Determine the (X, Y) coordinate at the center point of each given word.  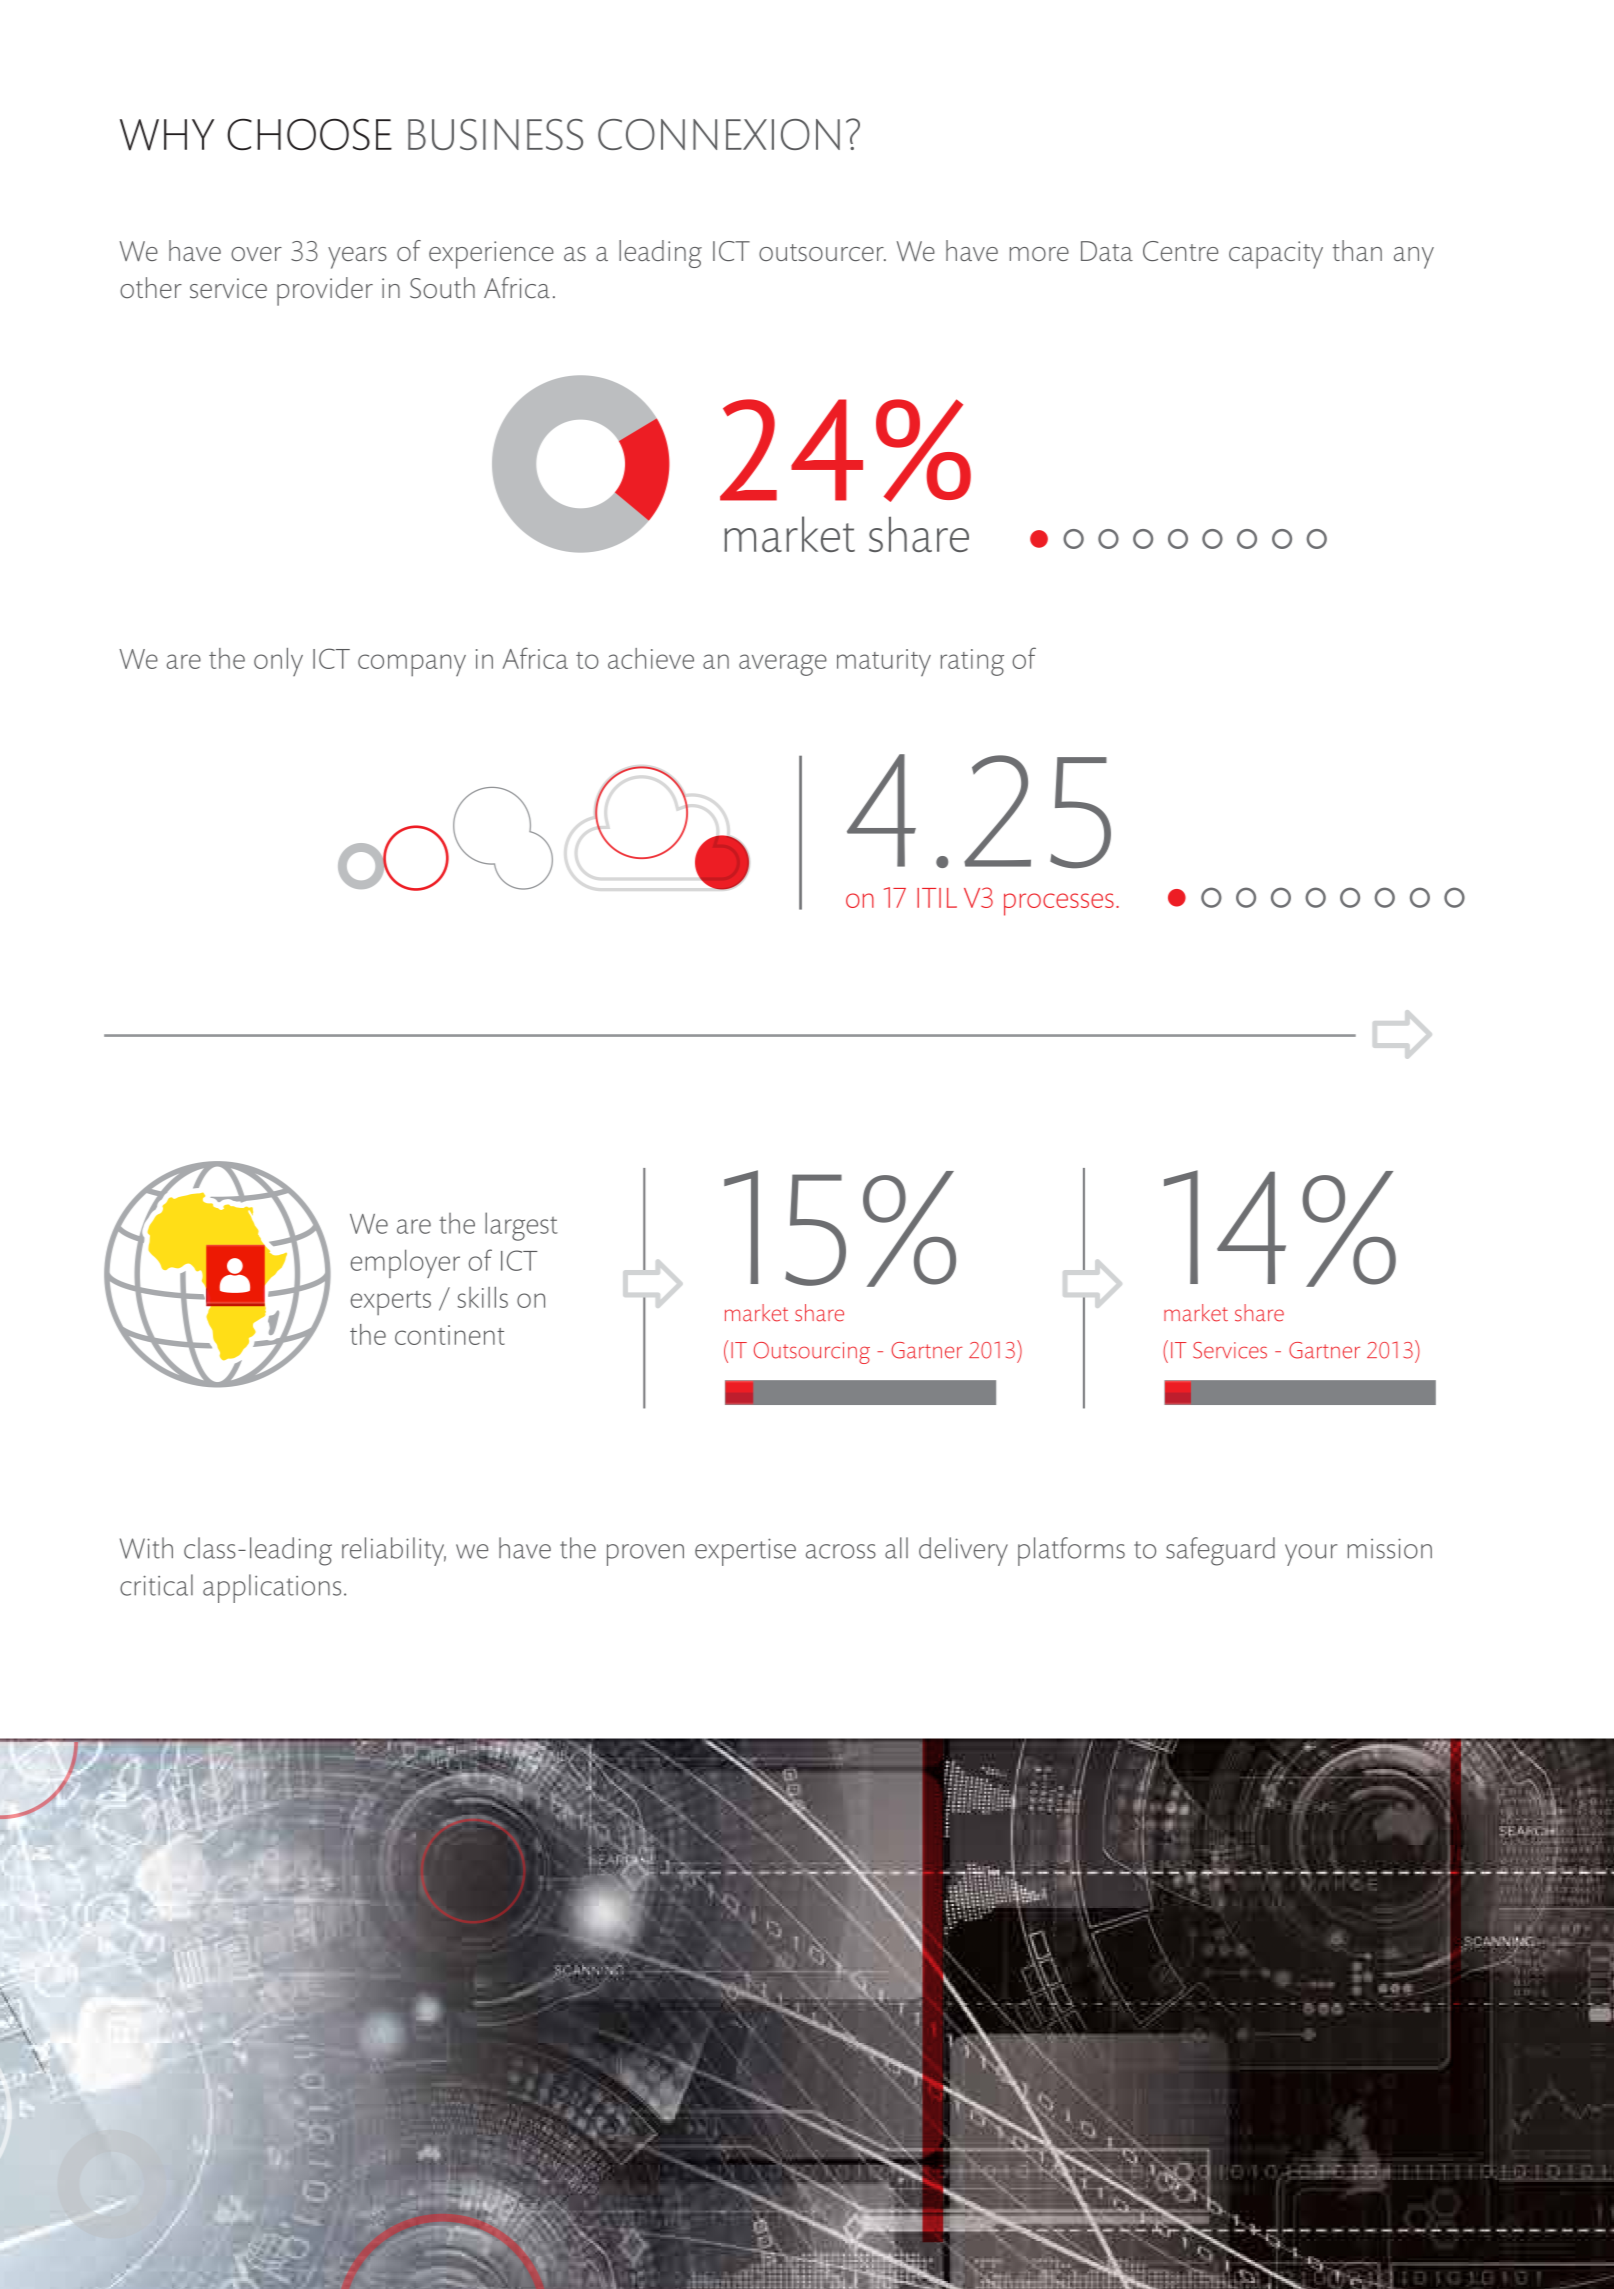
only (278, 662)
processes (1059, 904)
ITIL (937, 898)
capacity (1276, 255)
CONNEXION (719, 134)
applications (272, 1588)
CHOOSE (309, 134)
